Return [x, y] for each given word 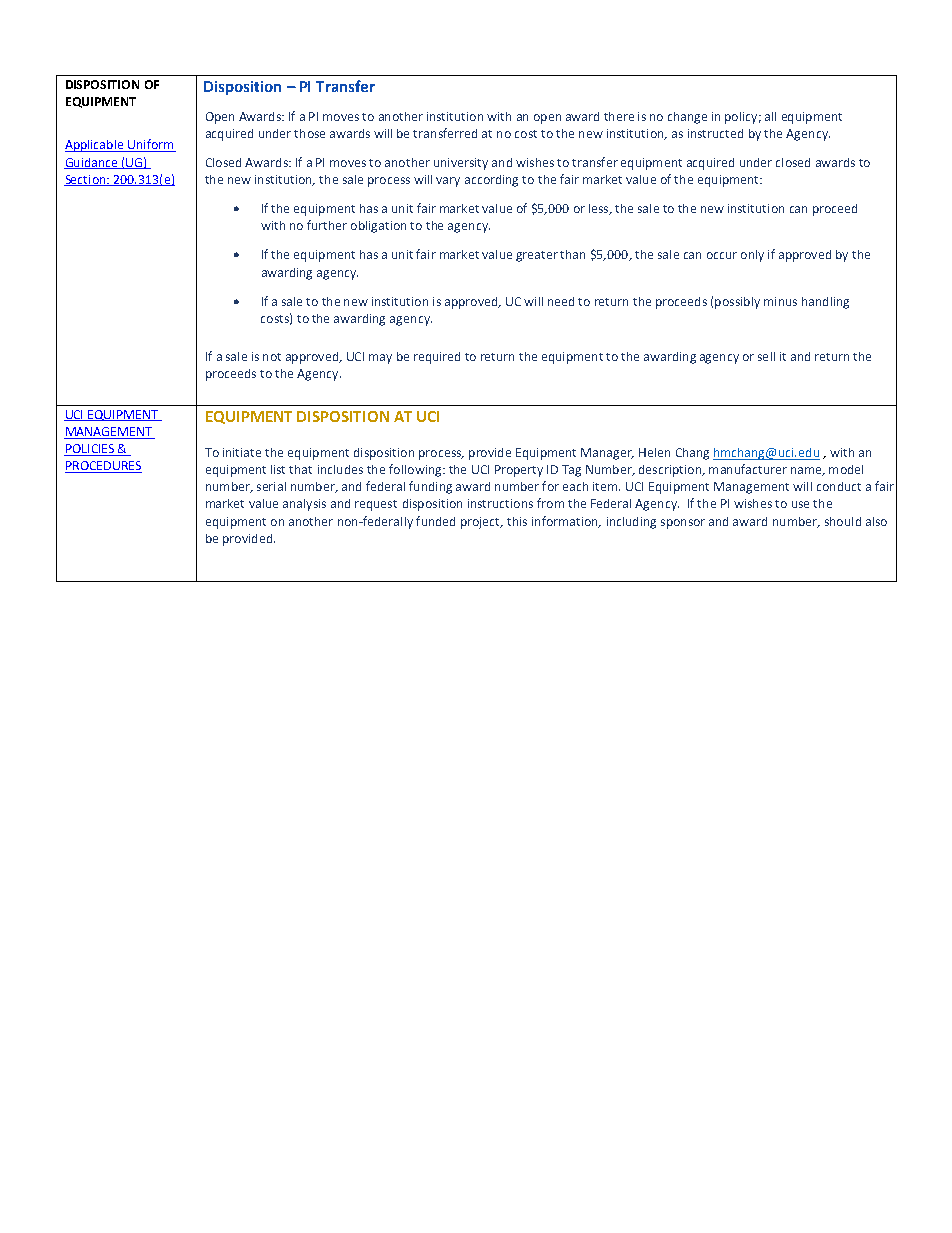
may [380, 359]
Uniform [151, 145]
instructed [715, 133]
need [561, 301]
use [800, 504]
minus [780, 301]
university [461, 164]
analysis [304, 505]
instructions [500, 503]
